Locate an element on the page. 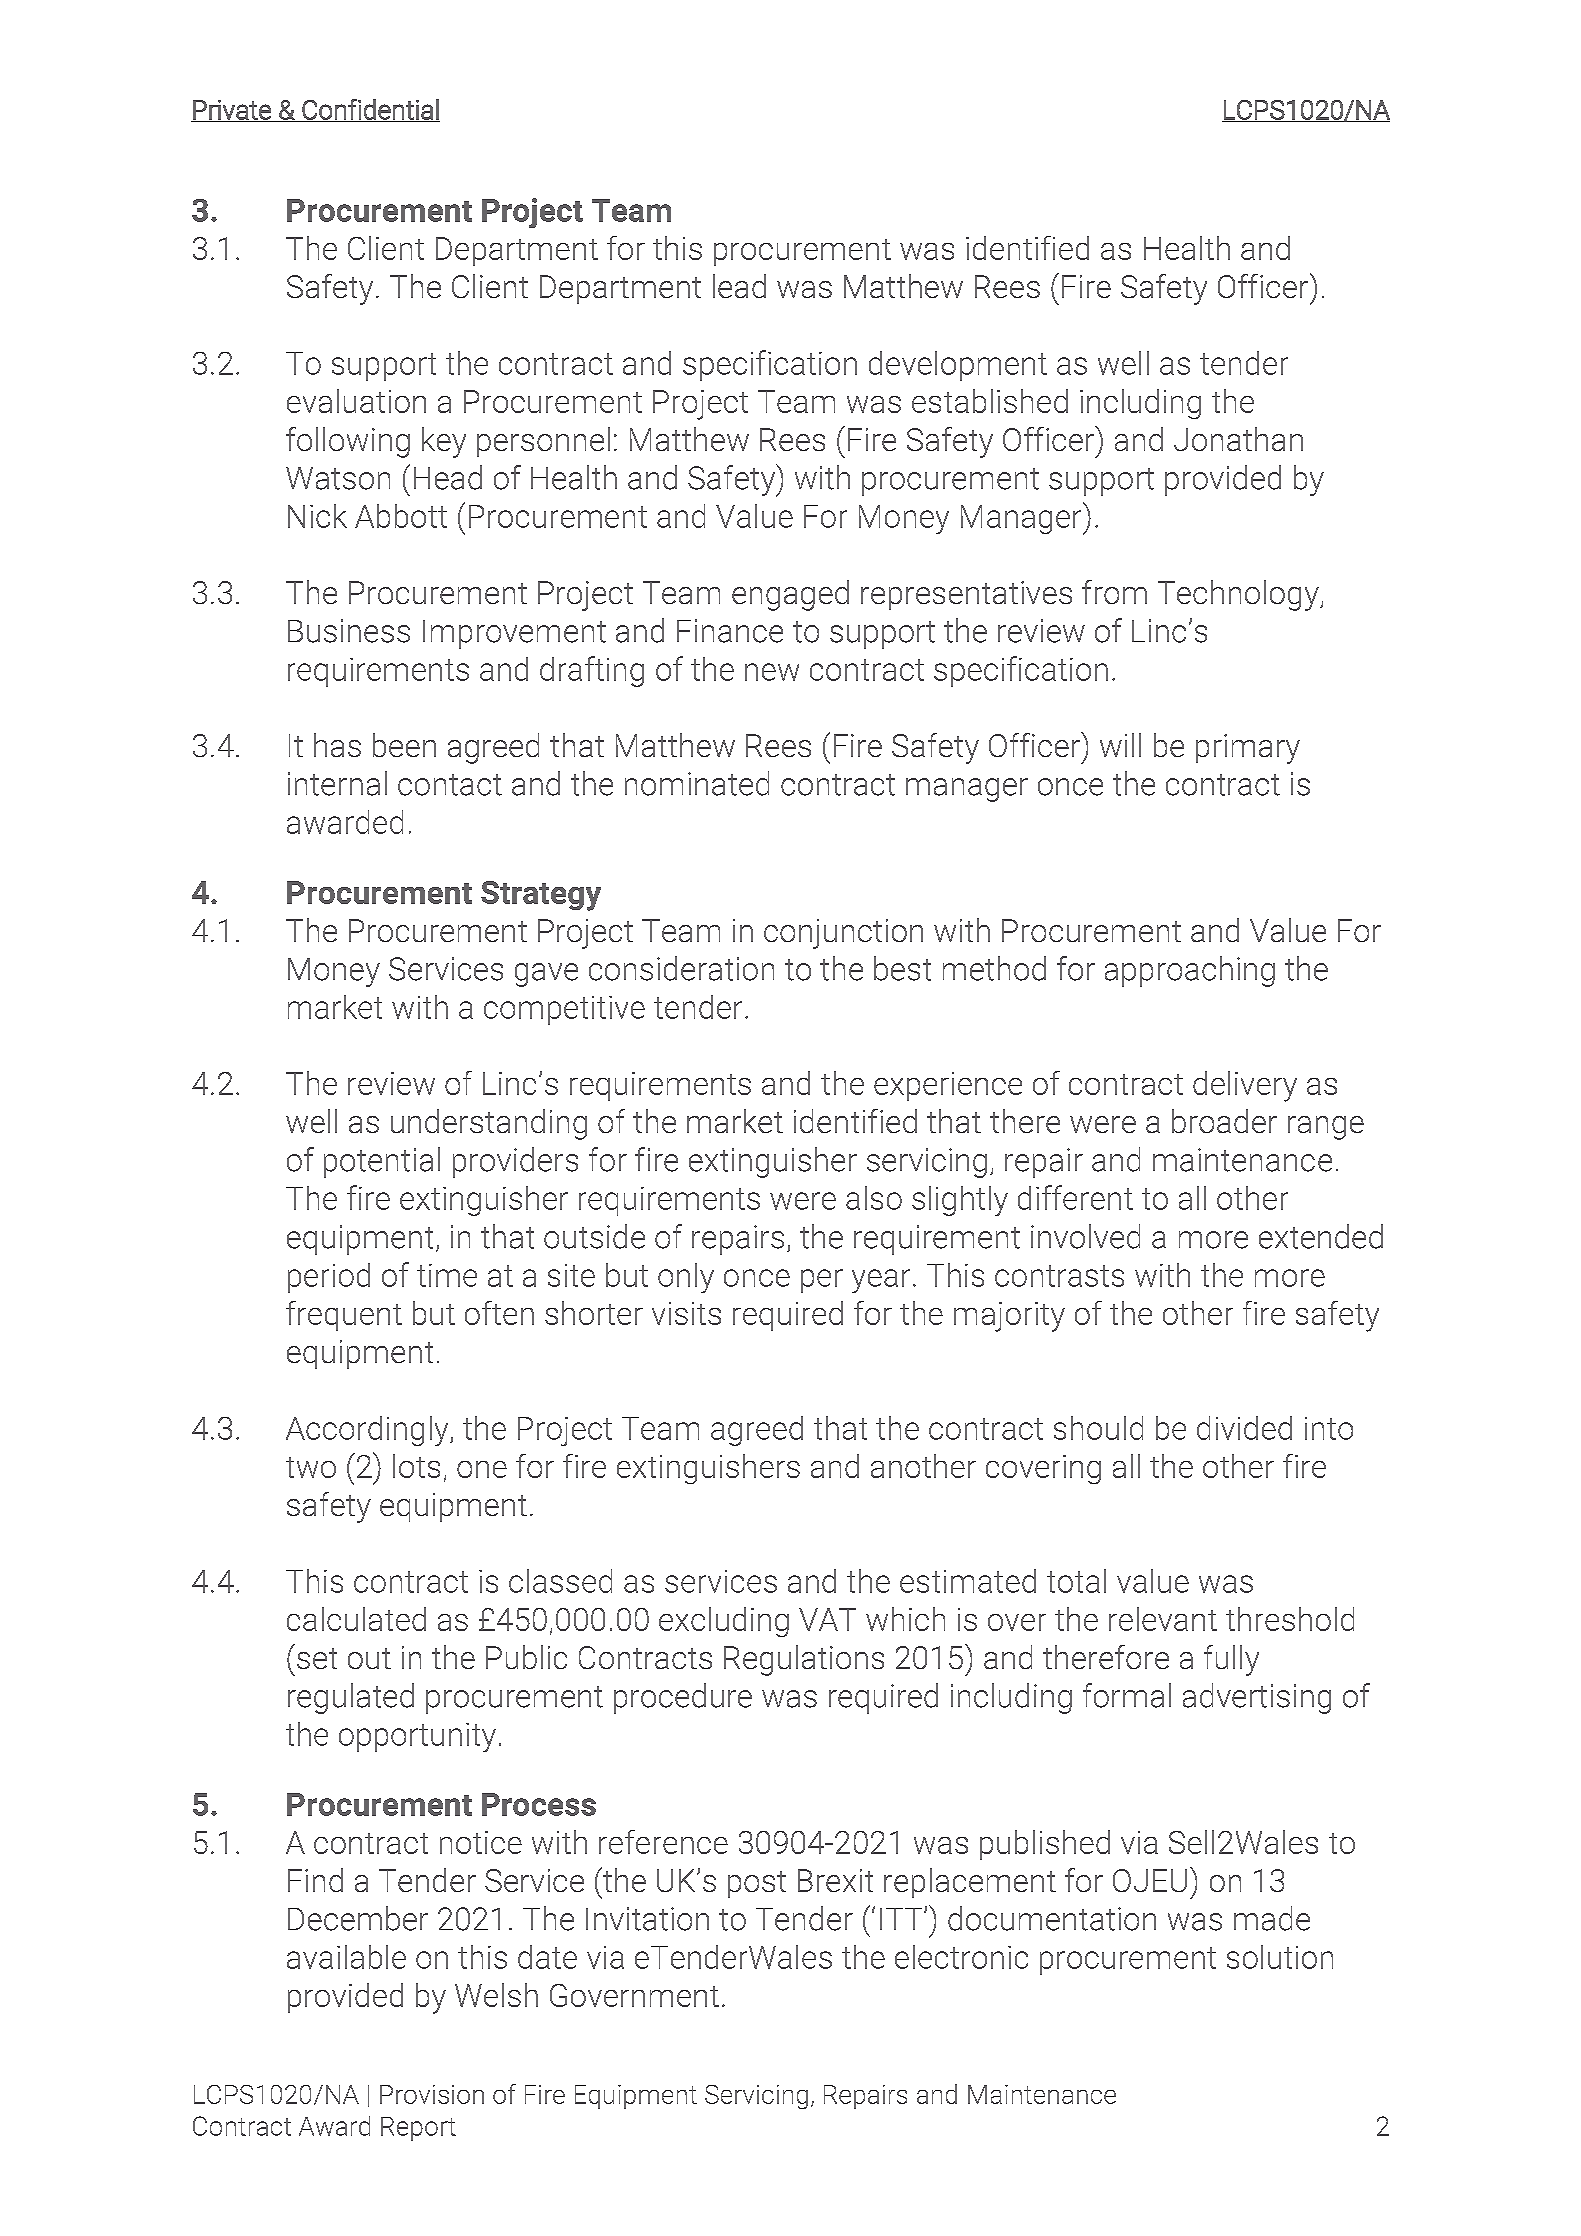 The image size is (1581, 2236). Provision is located at coordinates (432, 2094).
